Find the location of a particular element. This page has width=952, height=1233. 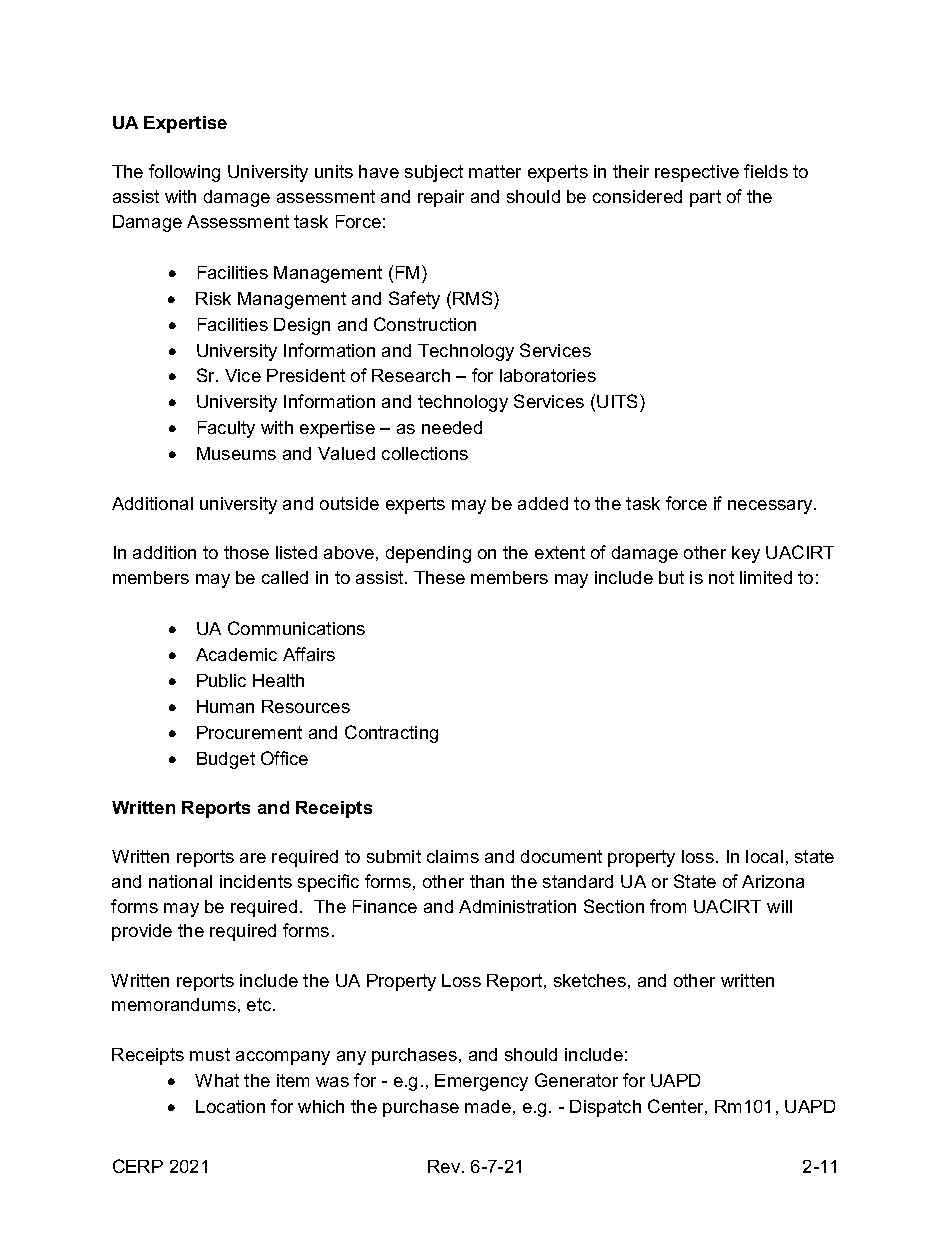

not is located at coordinates (721, 577).
